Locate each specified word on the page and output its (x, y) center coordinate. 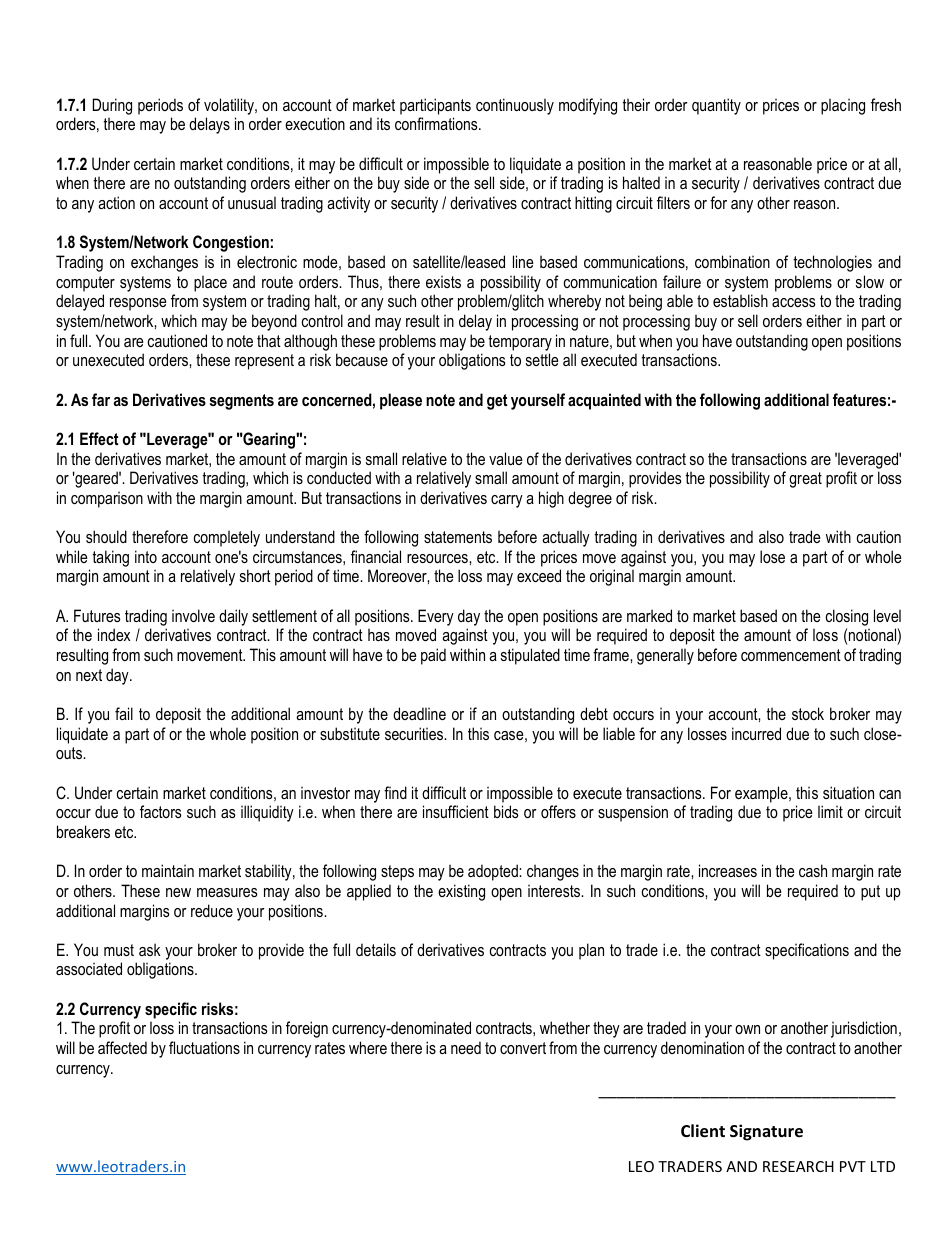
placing (843, 106)
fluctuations (204, 1047)
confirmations (437, 123)
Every (436, 617)
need (466, 1047)
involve (193, 615)
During (112, 106)
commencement (791, 655)
